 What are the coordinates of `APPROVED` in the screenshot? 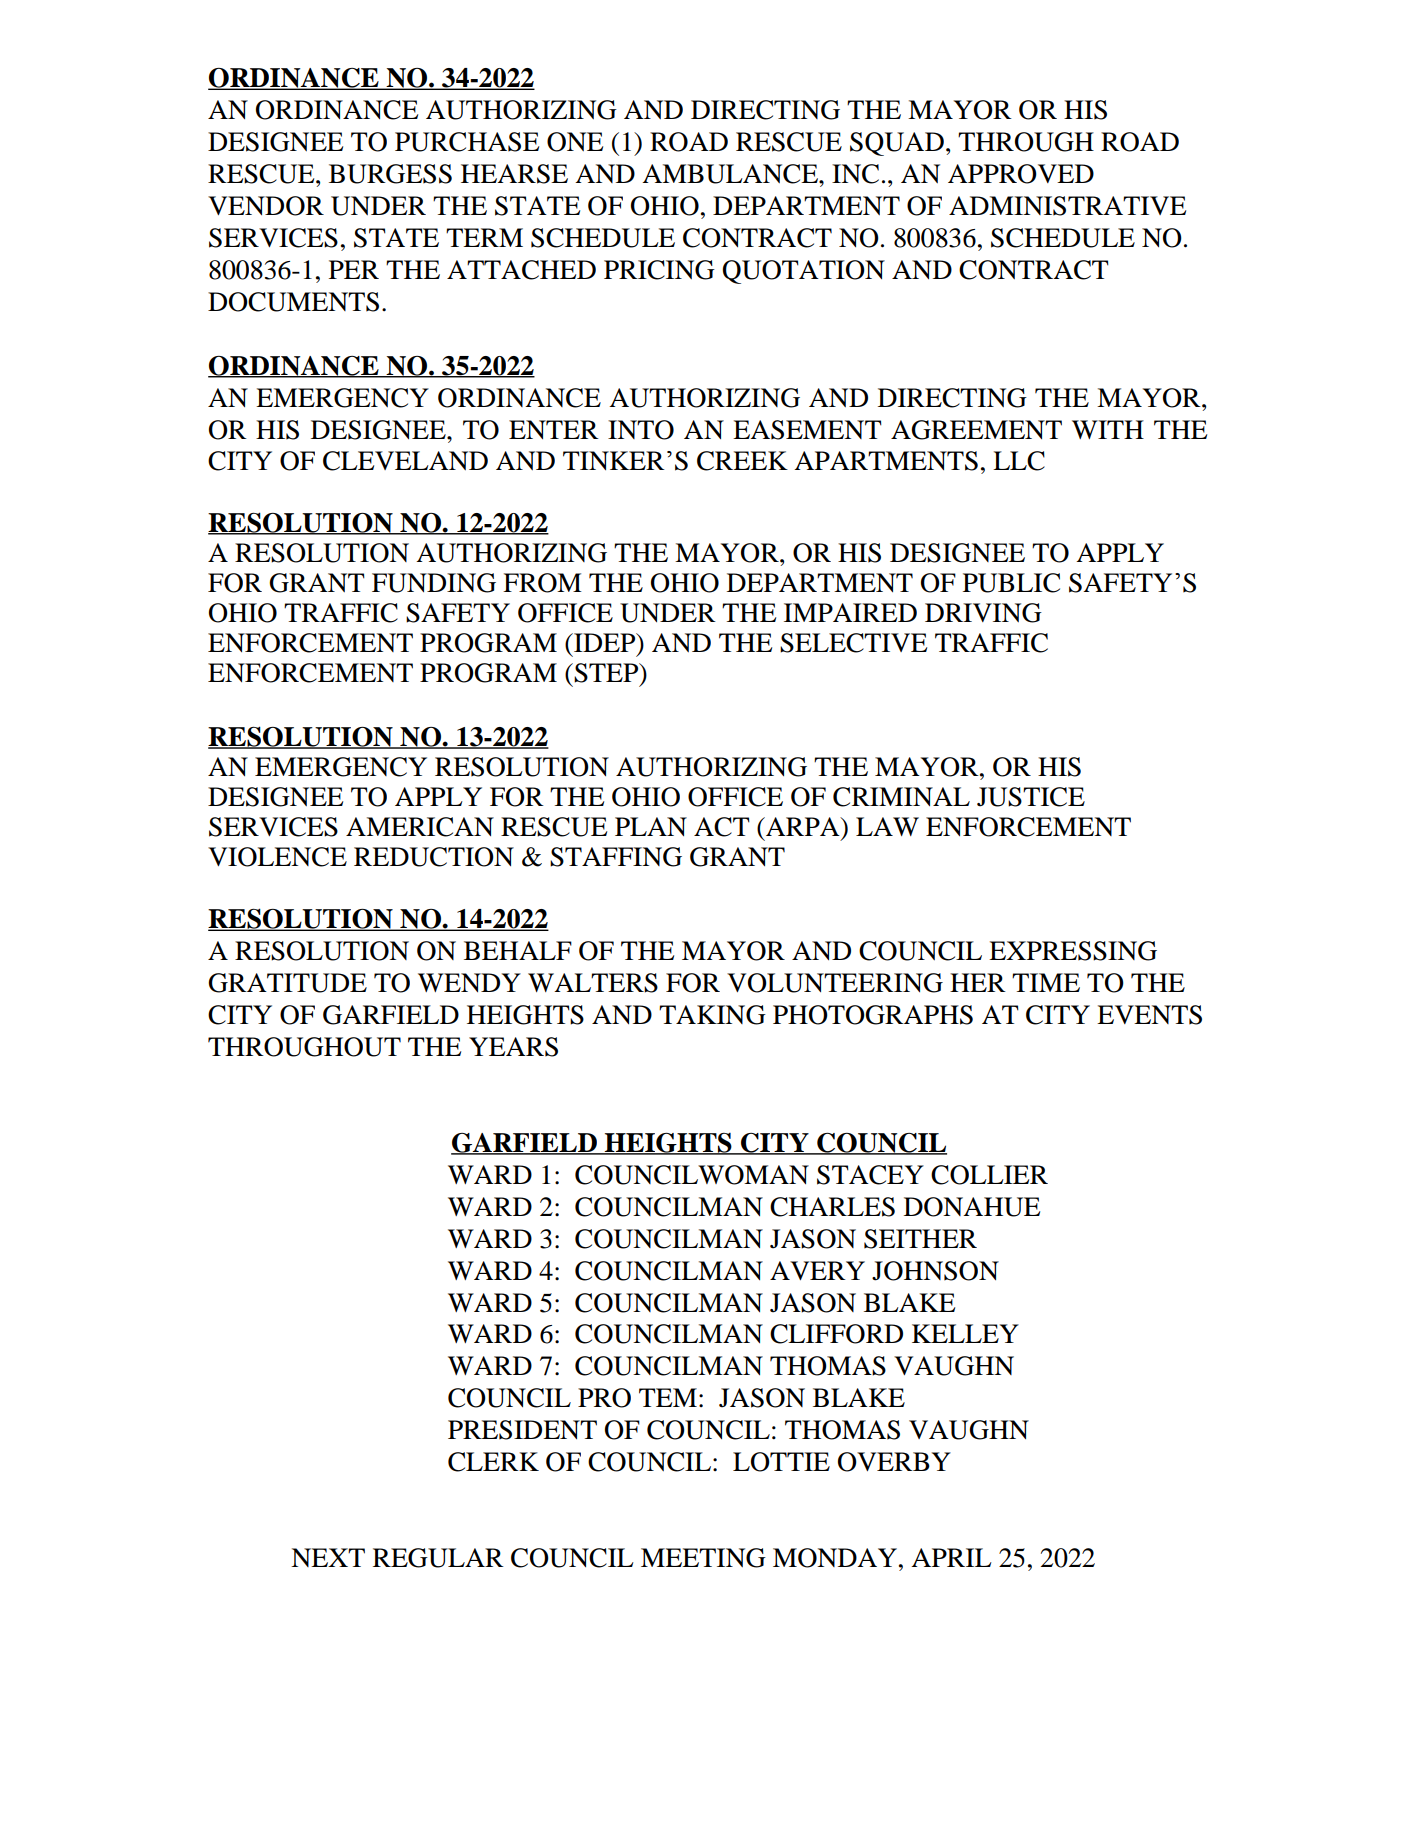 It's located at (1021, 174).
